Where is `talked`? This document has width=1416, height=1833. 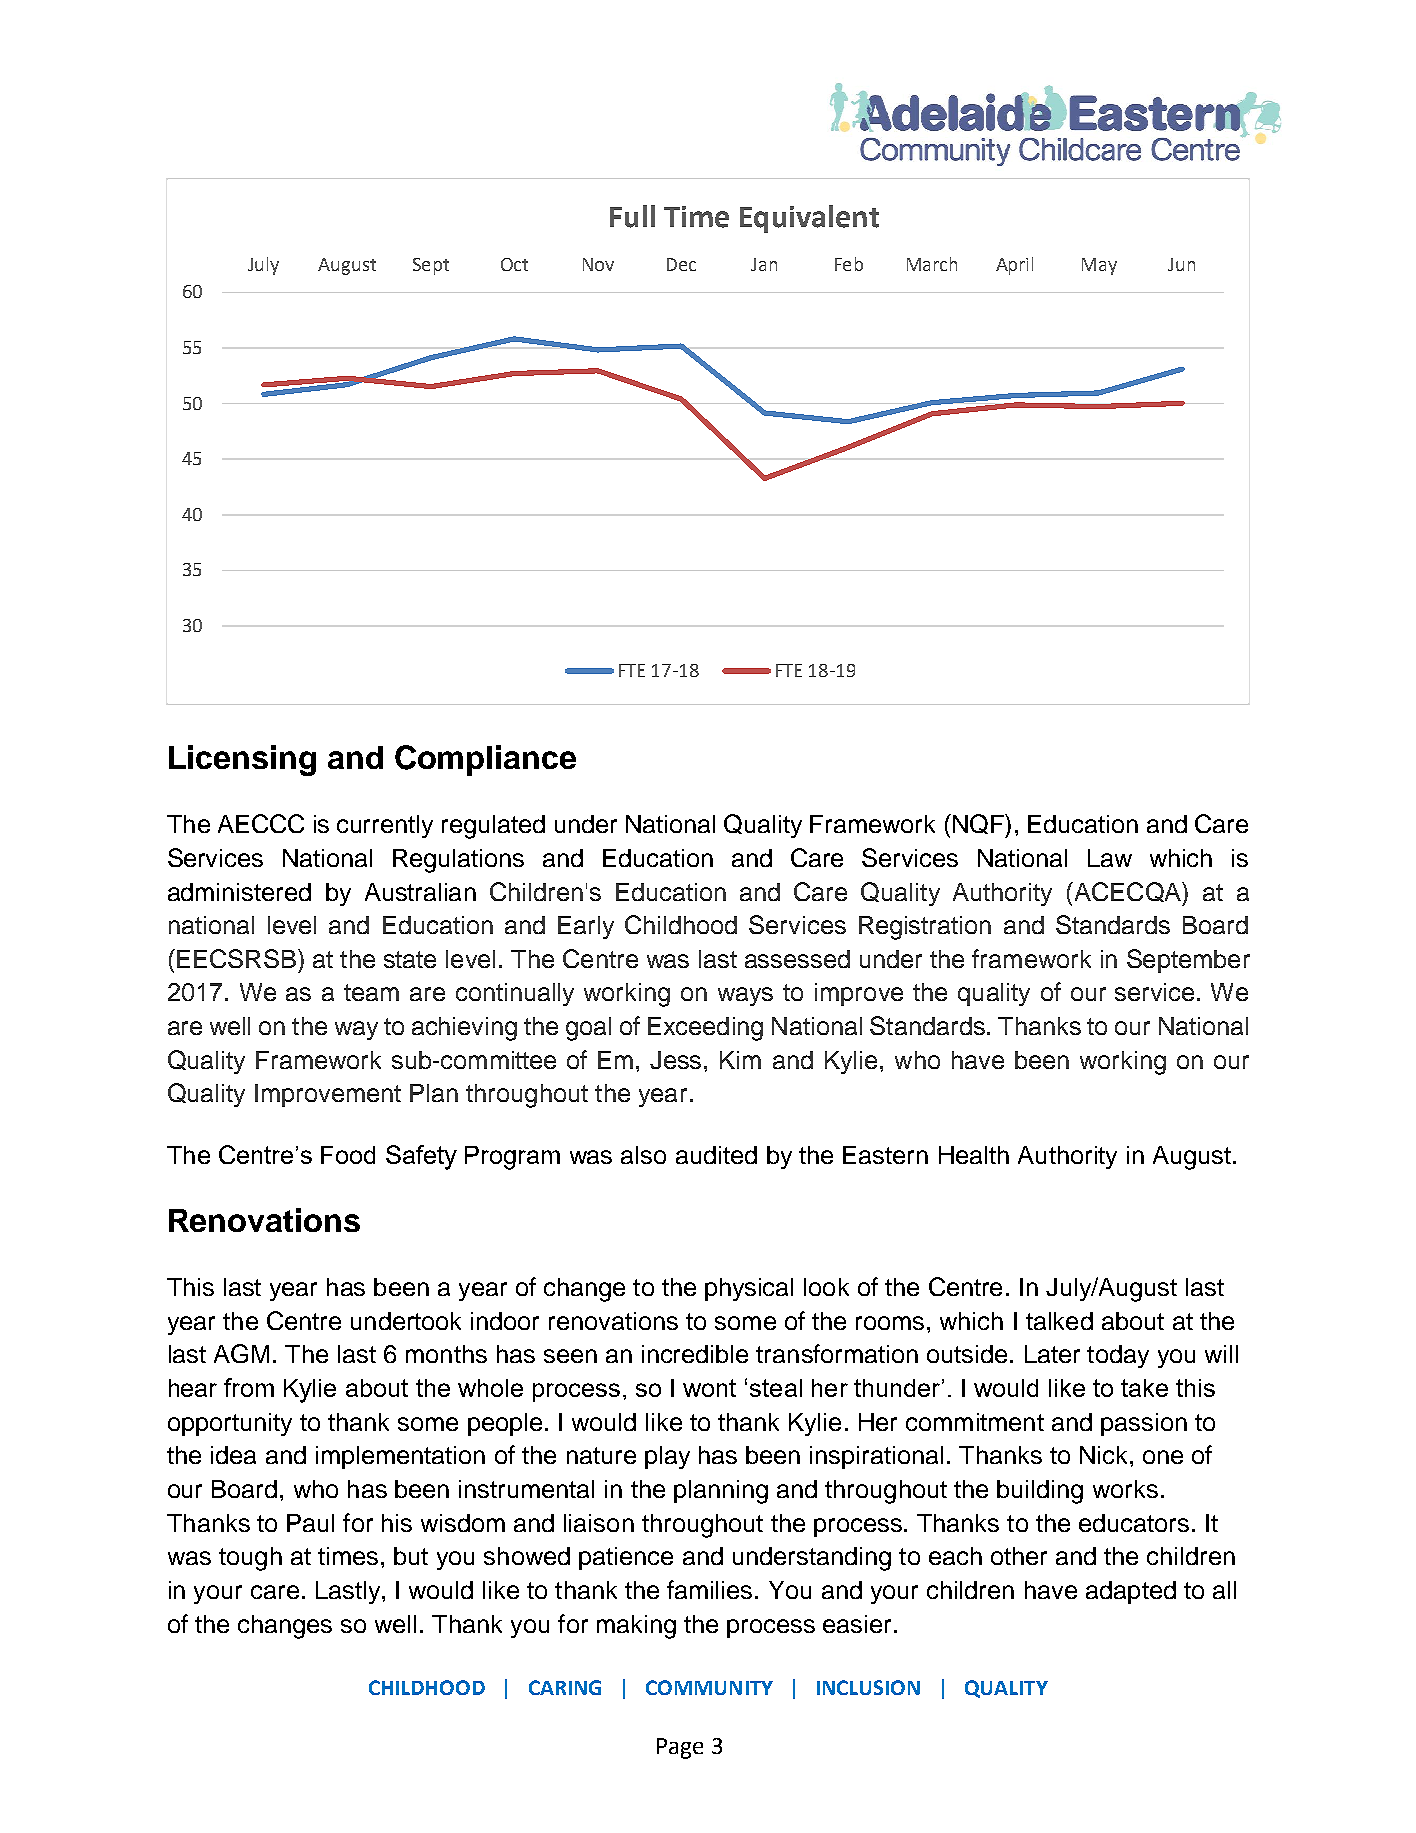 talked is located at coordinates (1059, 1321).
